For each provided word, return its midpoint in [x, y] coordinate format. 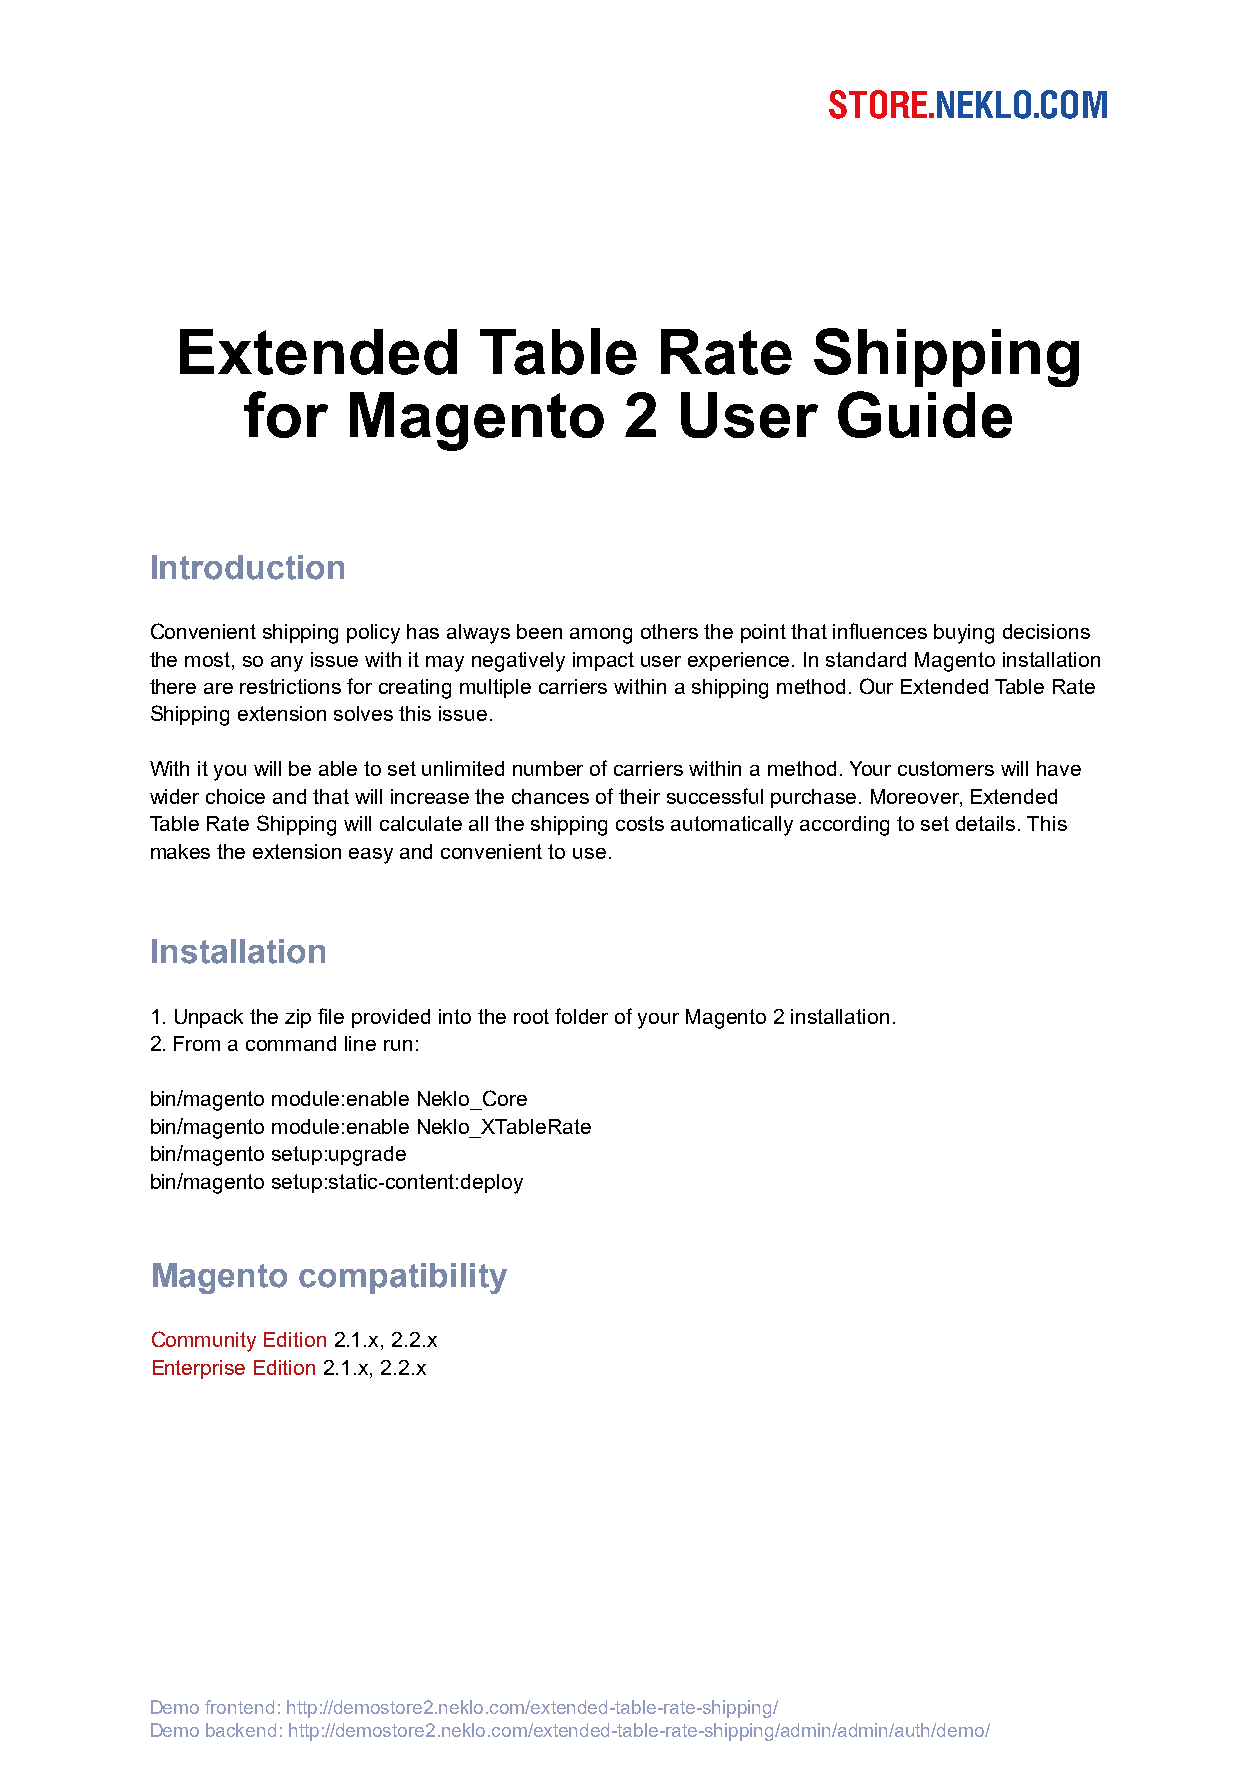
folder [581, 1016]
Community [204, 1341]
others [669, 631]
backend [241, 1730]
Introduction [248, 567]
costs [640, 823]
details [985, 823]
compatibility [403, 1278]
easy [371, 856]
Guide [925, 414]
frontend [239, 1707]
